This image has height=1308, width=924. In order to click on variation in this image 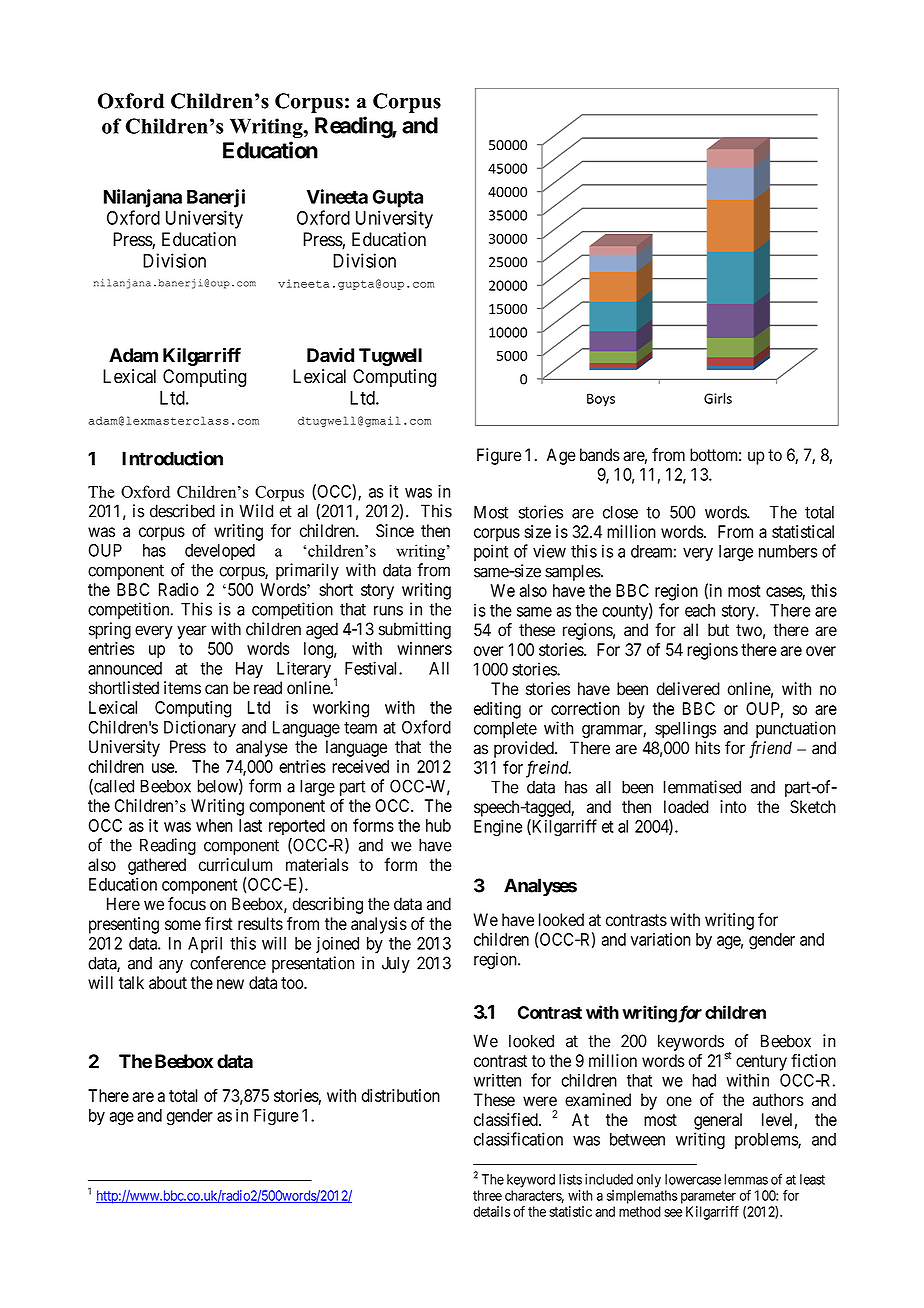, I will do `click(661, 939)`.
